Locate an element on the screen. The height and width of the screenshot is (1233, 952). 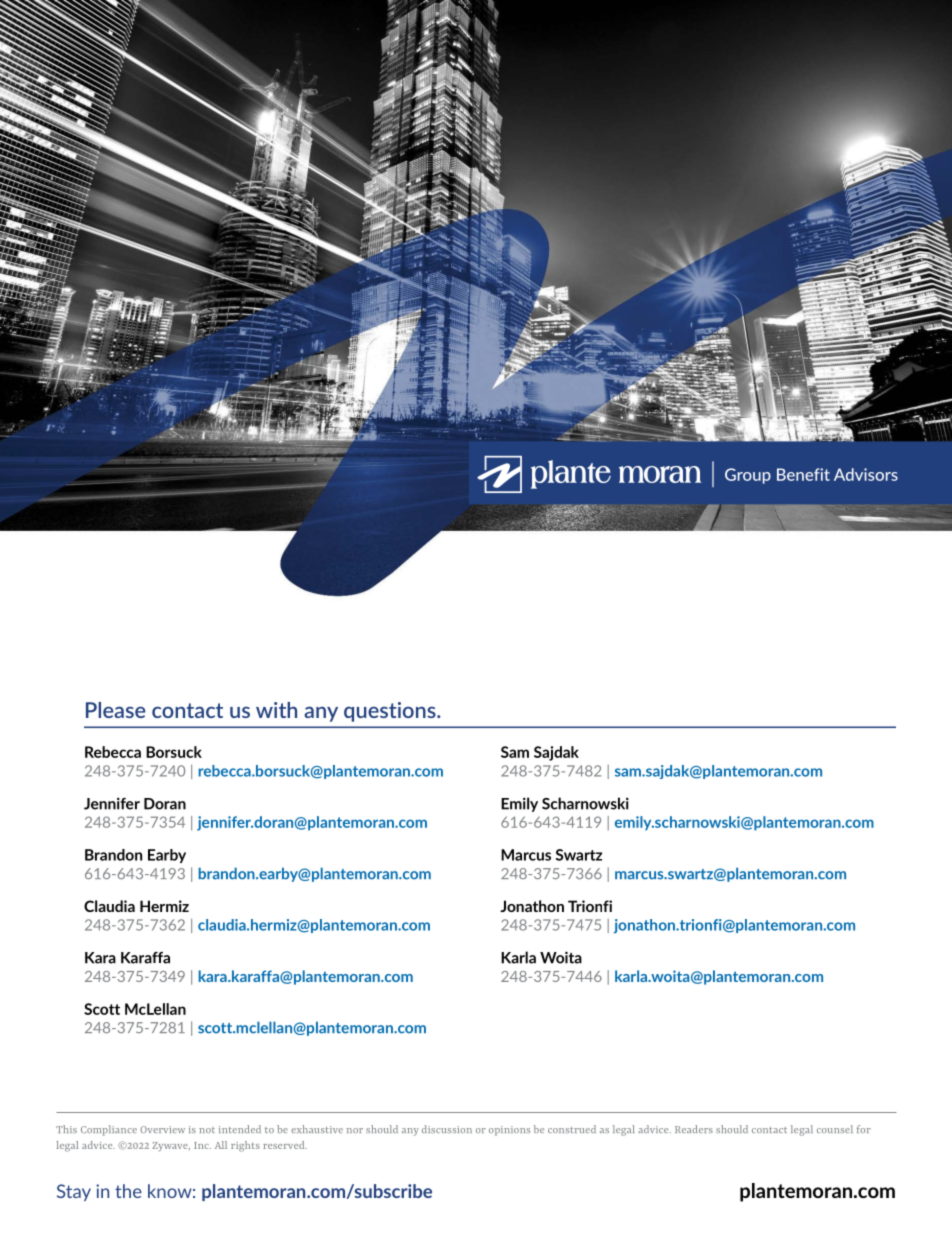
nor is located at coordinates (355, 1130).
